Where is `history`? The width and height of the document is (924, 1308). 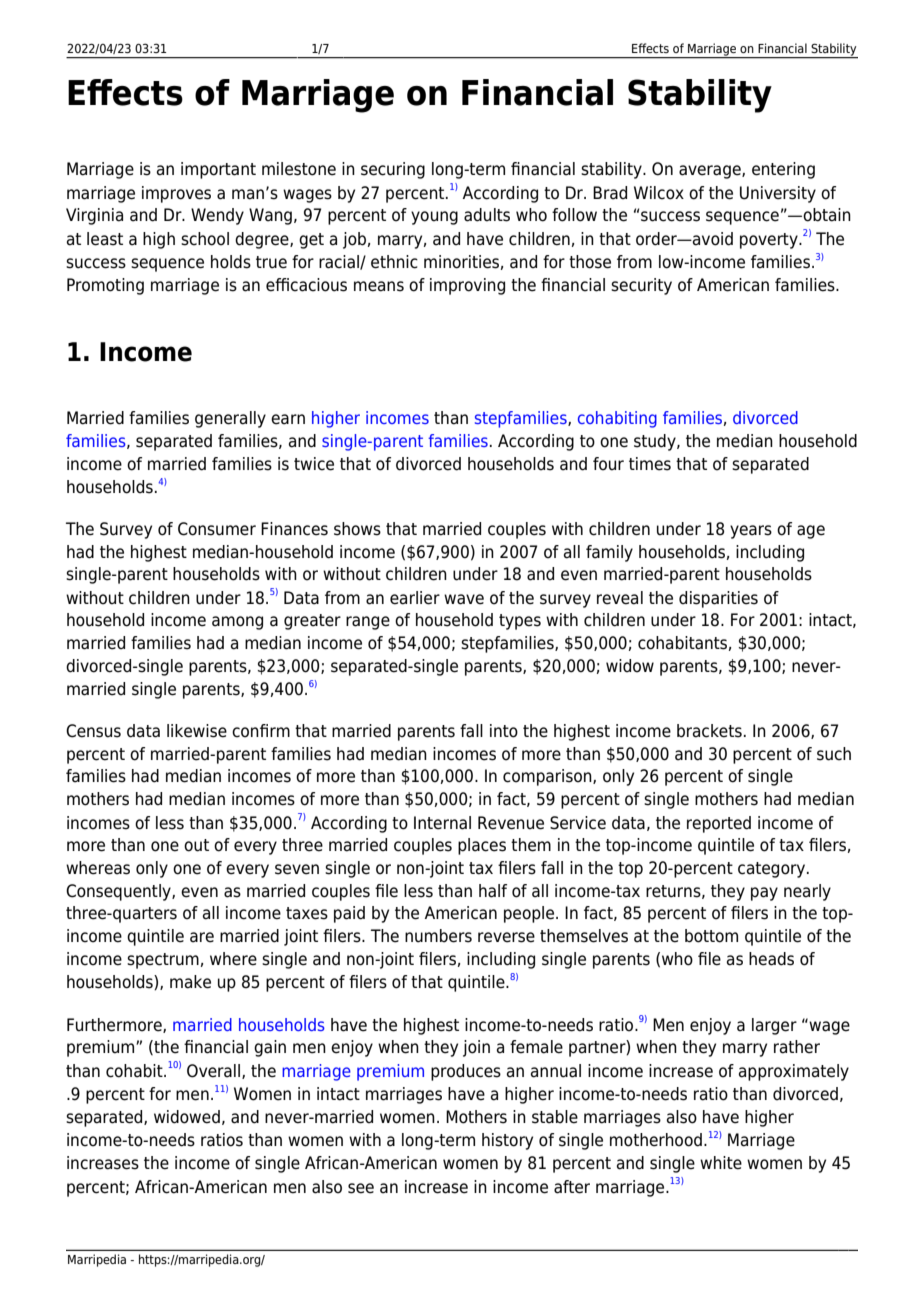
history is located at coordinates (507, 1141).
